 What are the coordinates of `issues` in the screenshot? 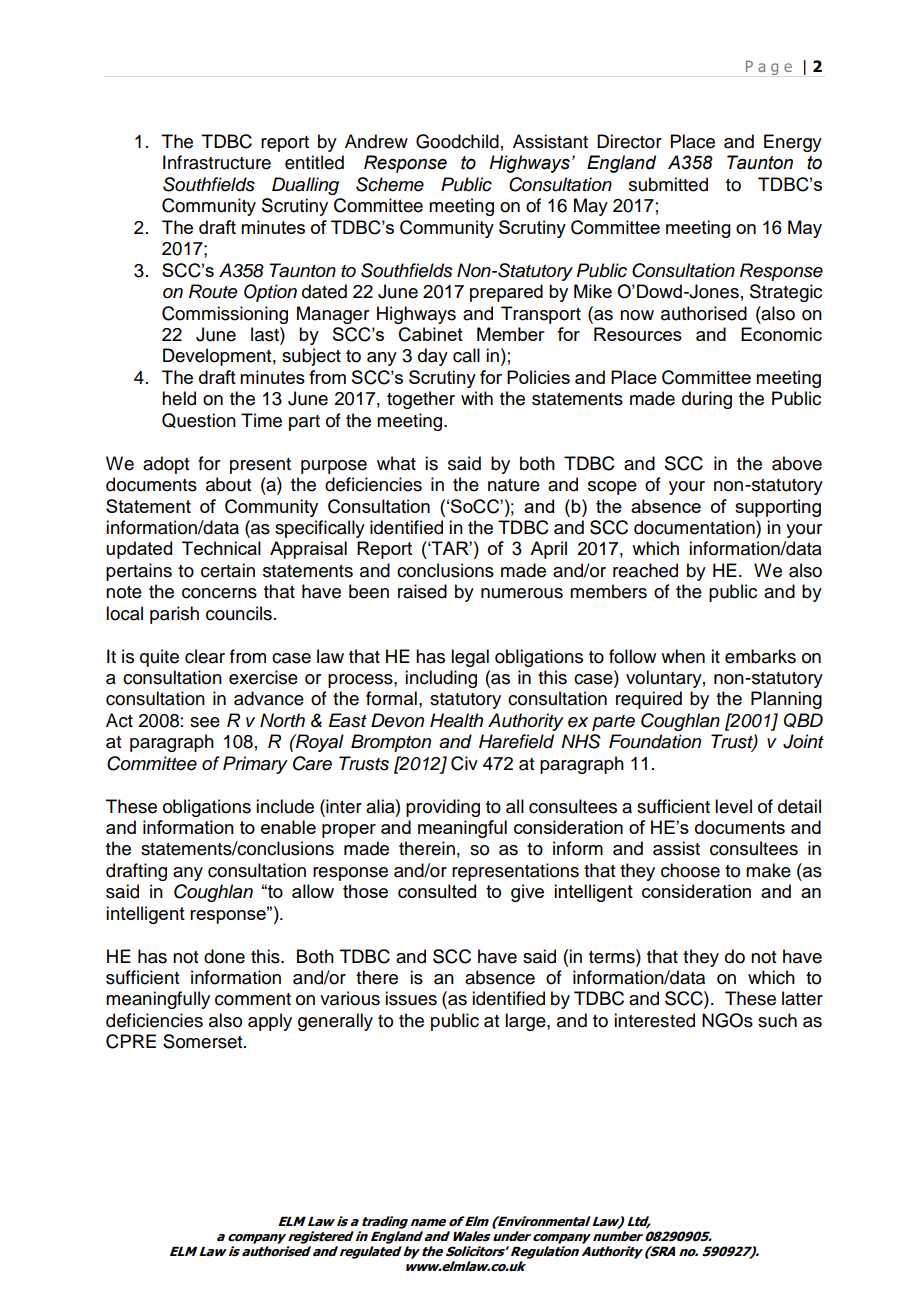 It's located at (411, 998).
